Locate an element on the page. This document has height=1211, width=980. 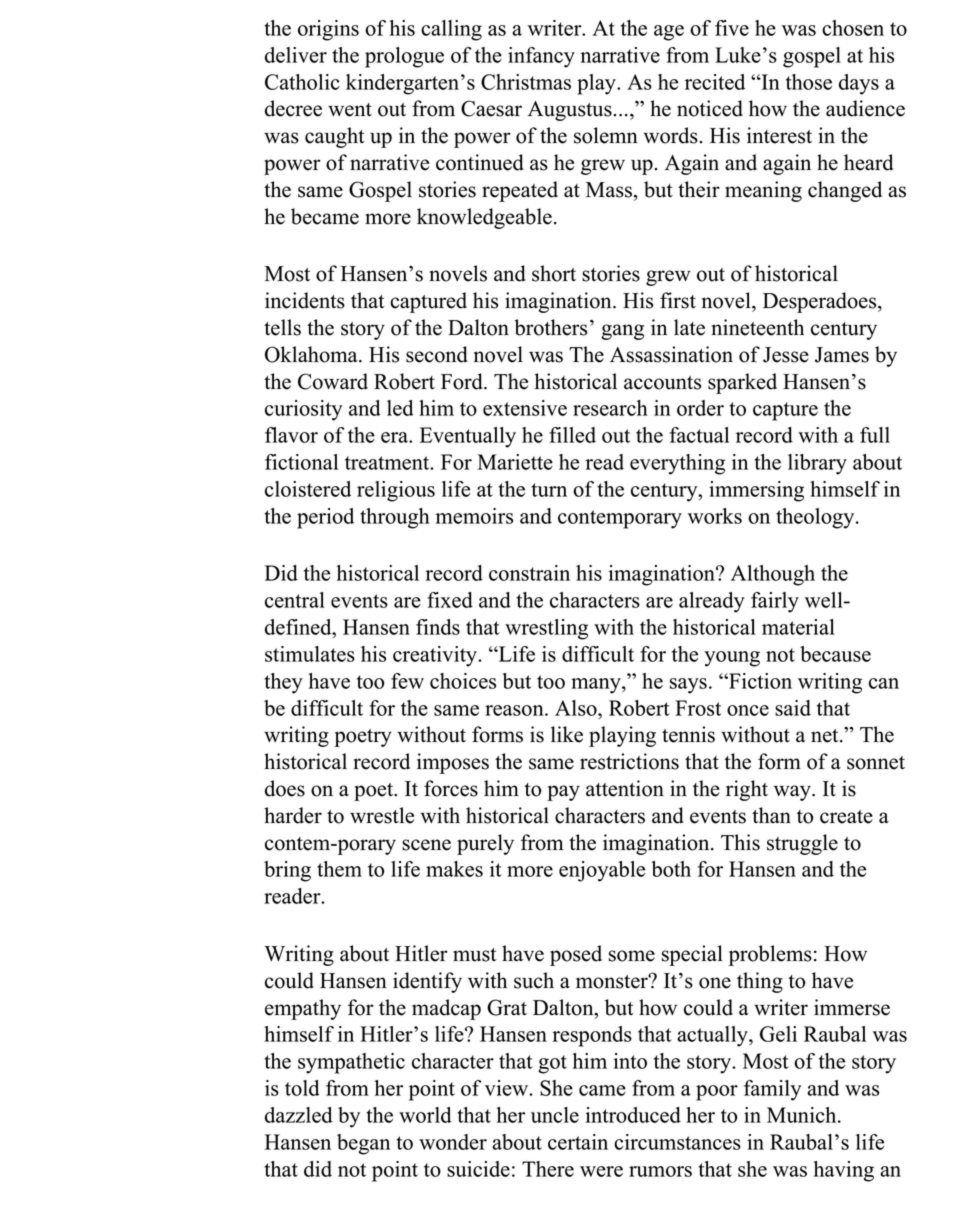
origins is located at coordinates (328, 30).
